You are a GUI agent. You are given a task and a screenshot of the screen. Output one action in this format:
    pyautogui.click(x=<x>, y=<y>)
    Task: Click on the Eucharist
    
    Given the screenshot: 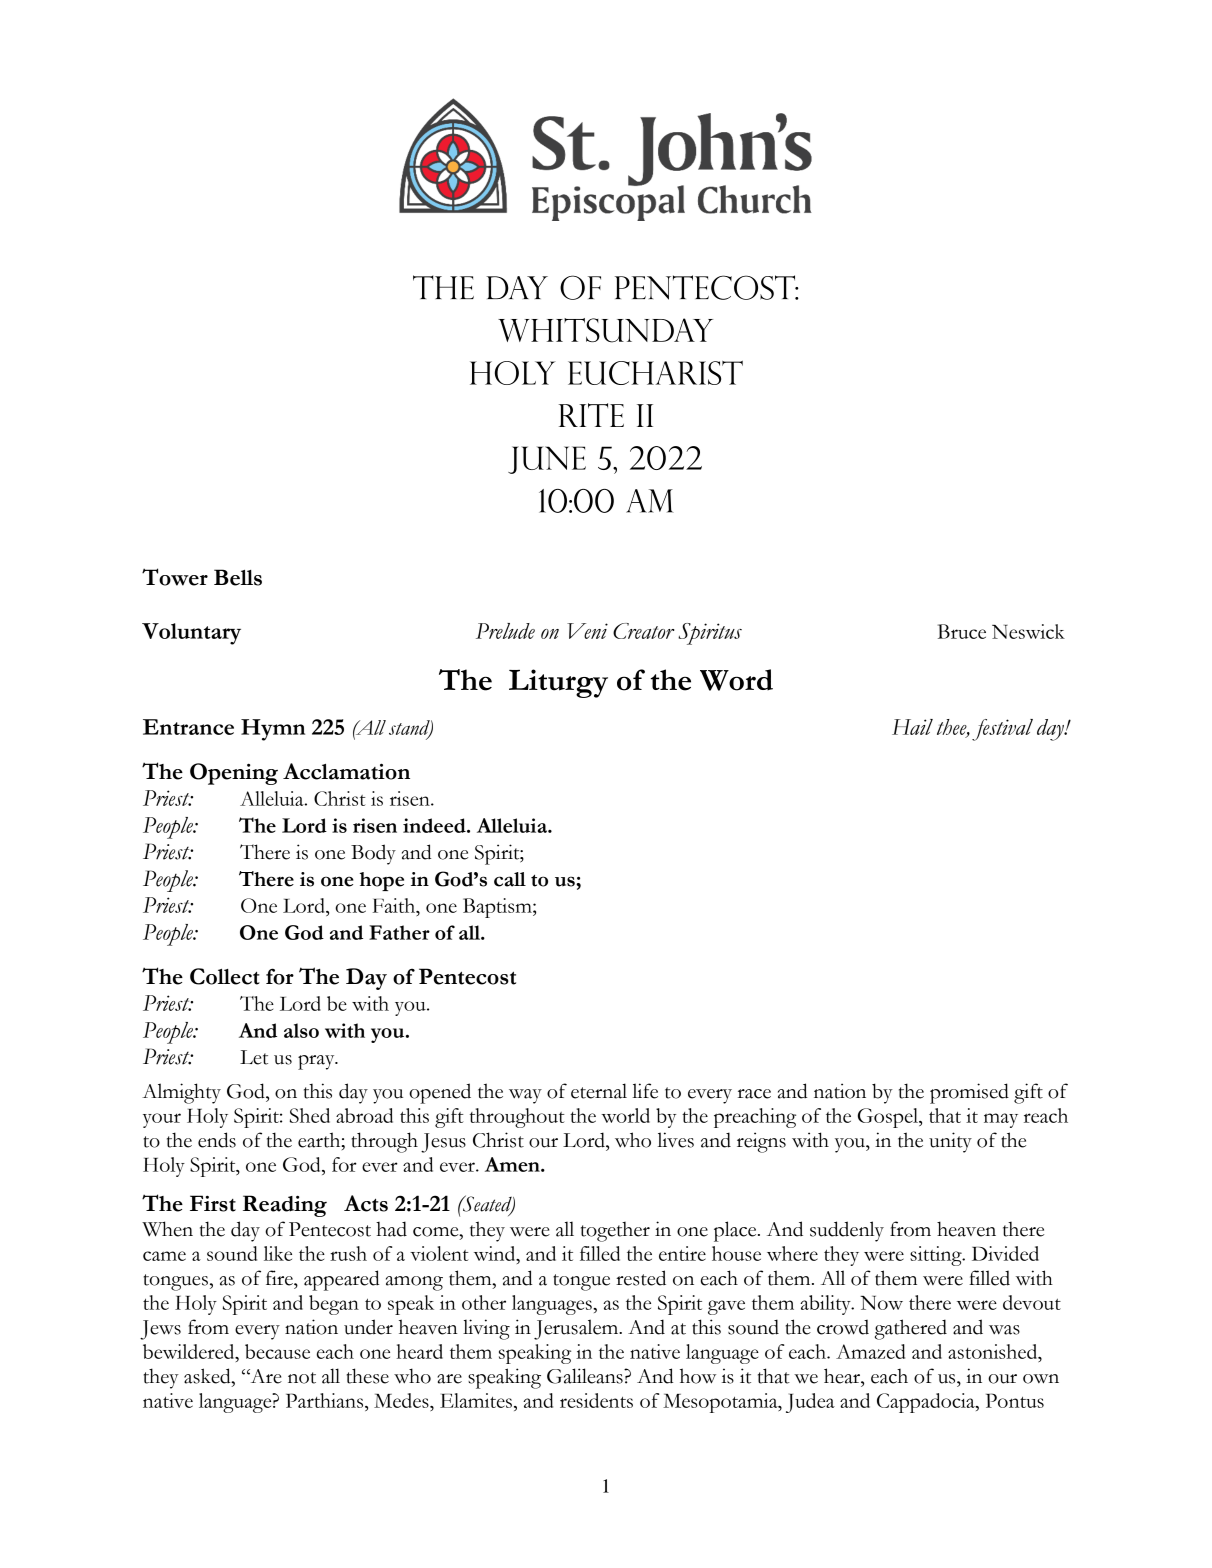 What is the action you would take?
    pyautogui.click(x=655, y=373)
